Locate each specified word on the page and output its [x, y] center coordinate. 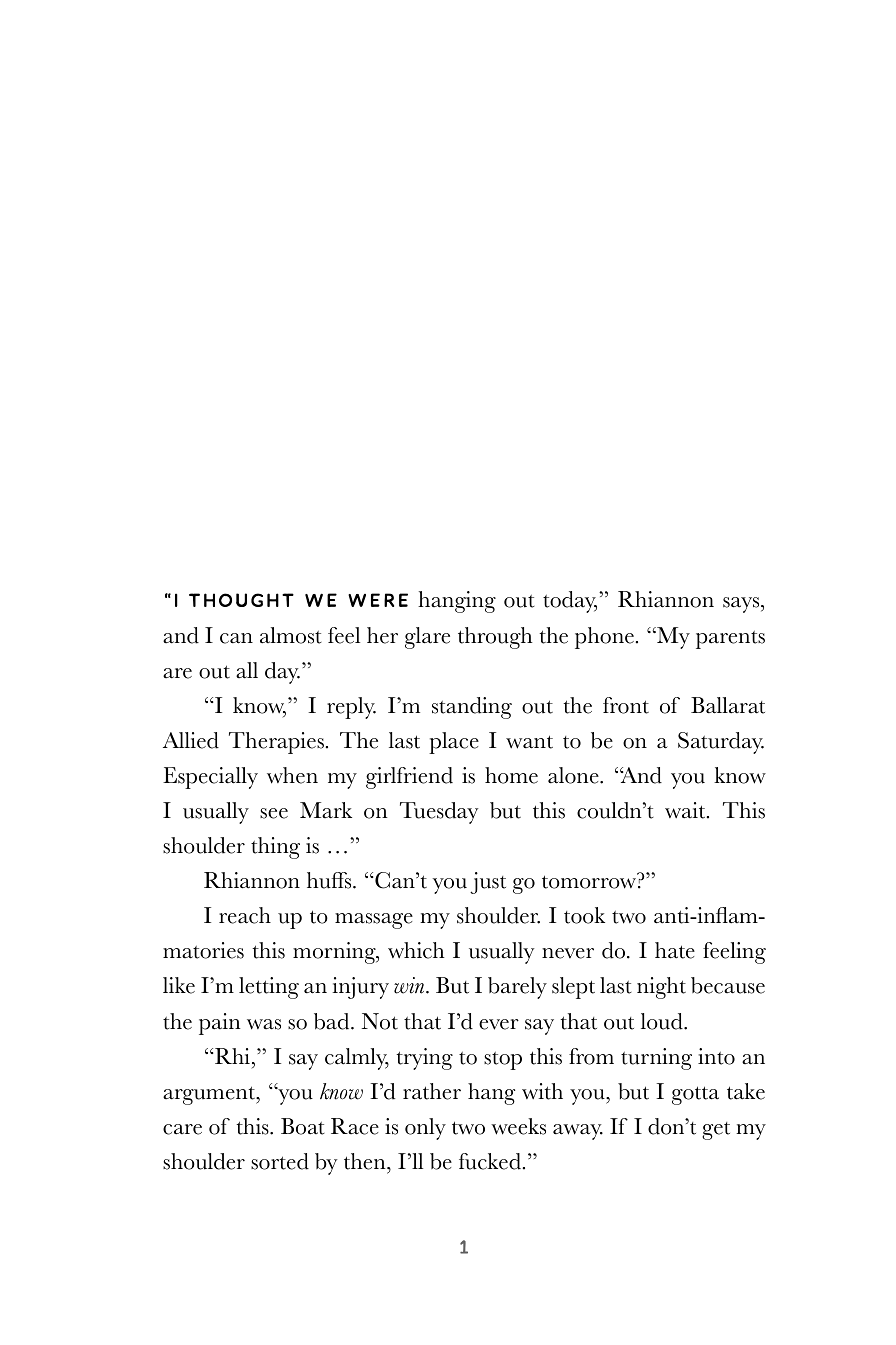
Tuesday [439, 813]
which [416, 950]
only [425, 1129]
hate [675, 950]
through [495, 638]
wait [686, 810]
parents [730, 639]
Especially [210, 778]
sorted [280, 1161]
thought [241, 600]
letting [269, 988]
